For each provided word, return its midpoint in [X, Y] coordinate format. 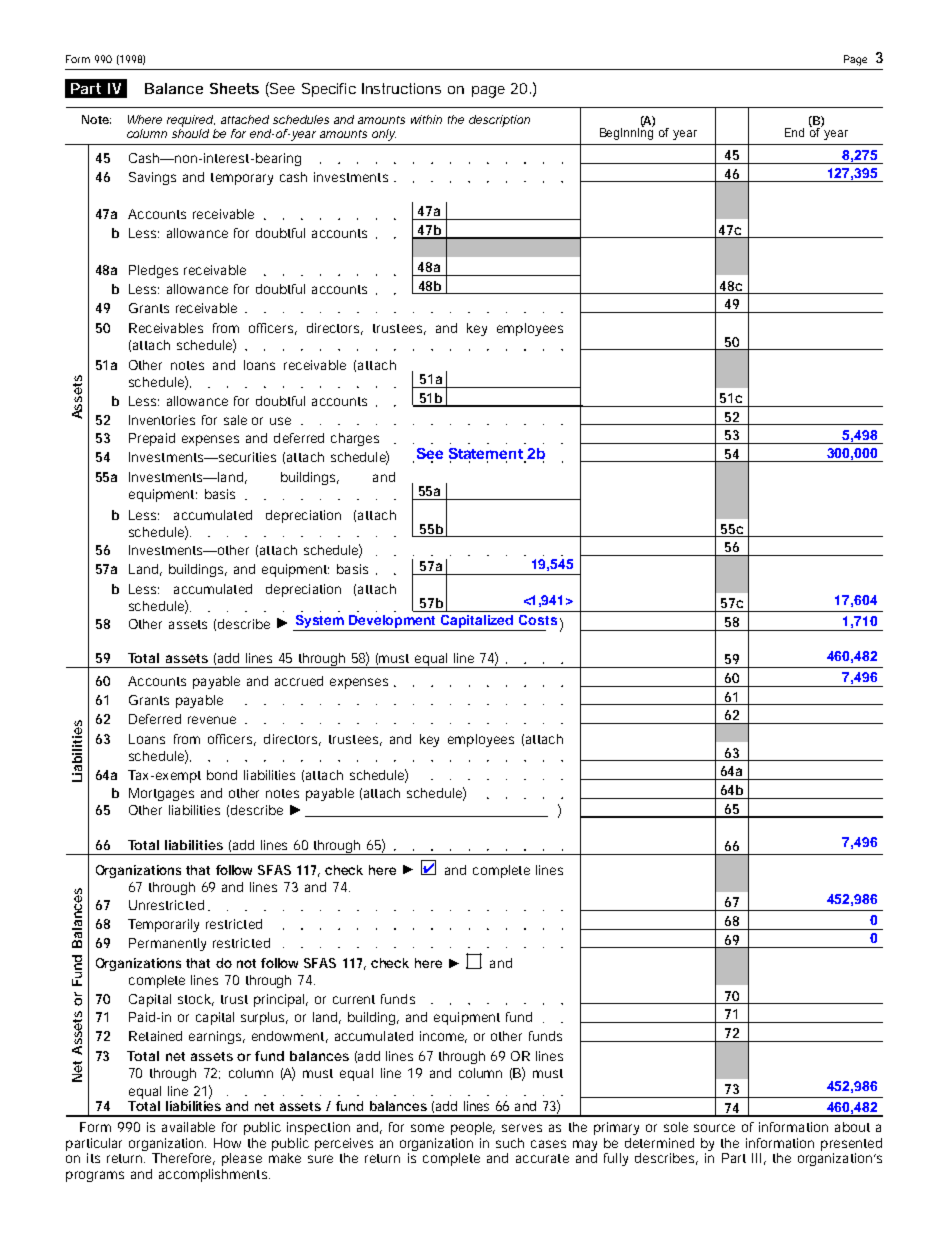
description [499, 121]
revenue [212, 720]
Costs [538, 620]
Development [393, 623]
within [426, 119]
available [188, 1127]
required [190, 121]
